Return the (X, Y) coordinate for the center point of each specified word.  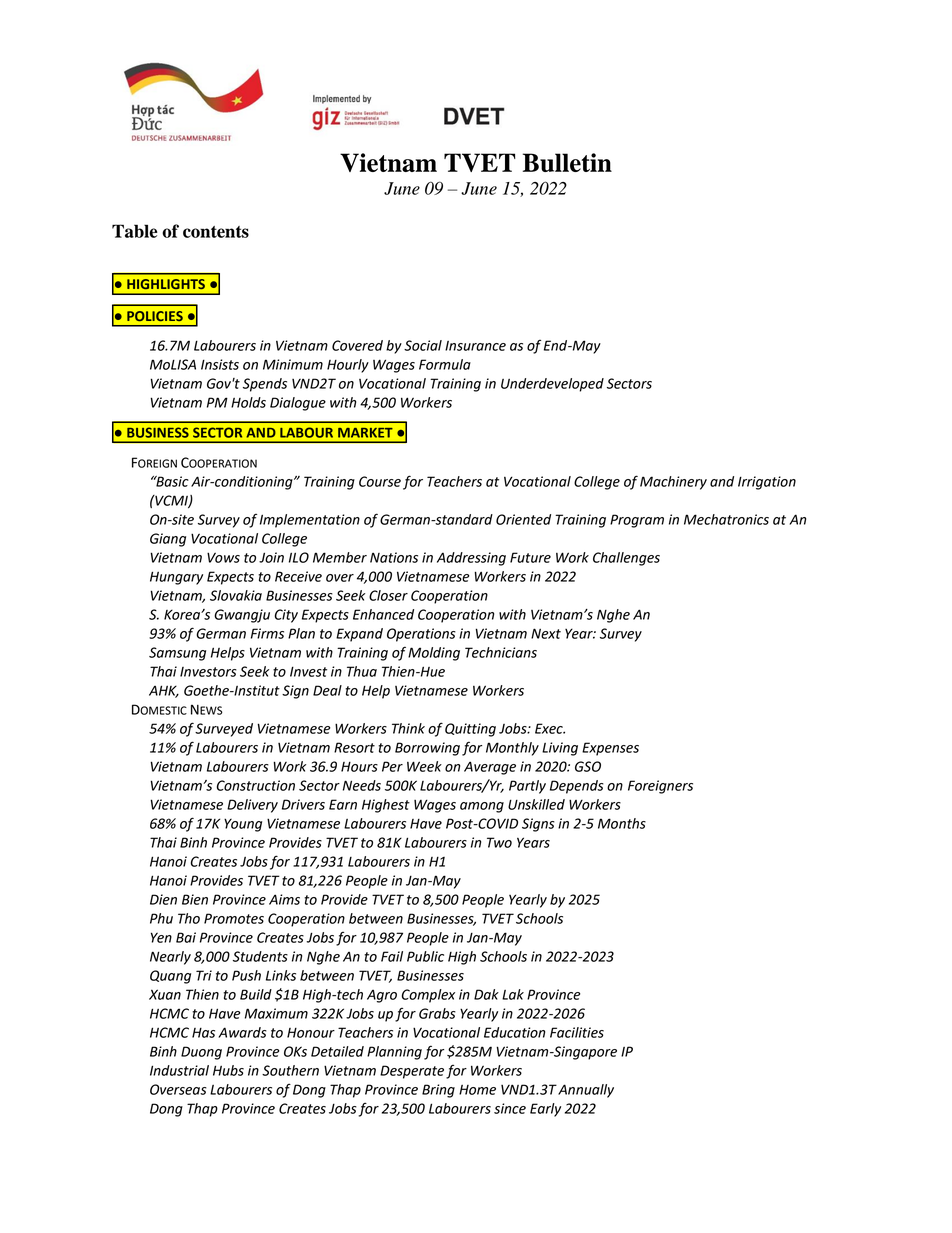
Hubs (228, 1070)
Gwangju (242, 616)
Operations (421, 635)
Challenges (626, 559)
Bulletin (567, 162)
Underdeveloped (552, 385)
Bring (438, 1091)
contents (216, 232)
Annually (586, 1091)
